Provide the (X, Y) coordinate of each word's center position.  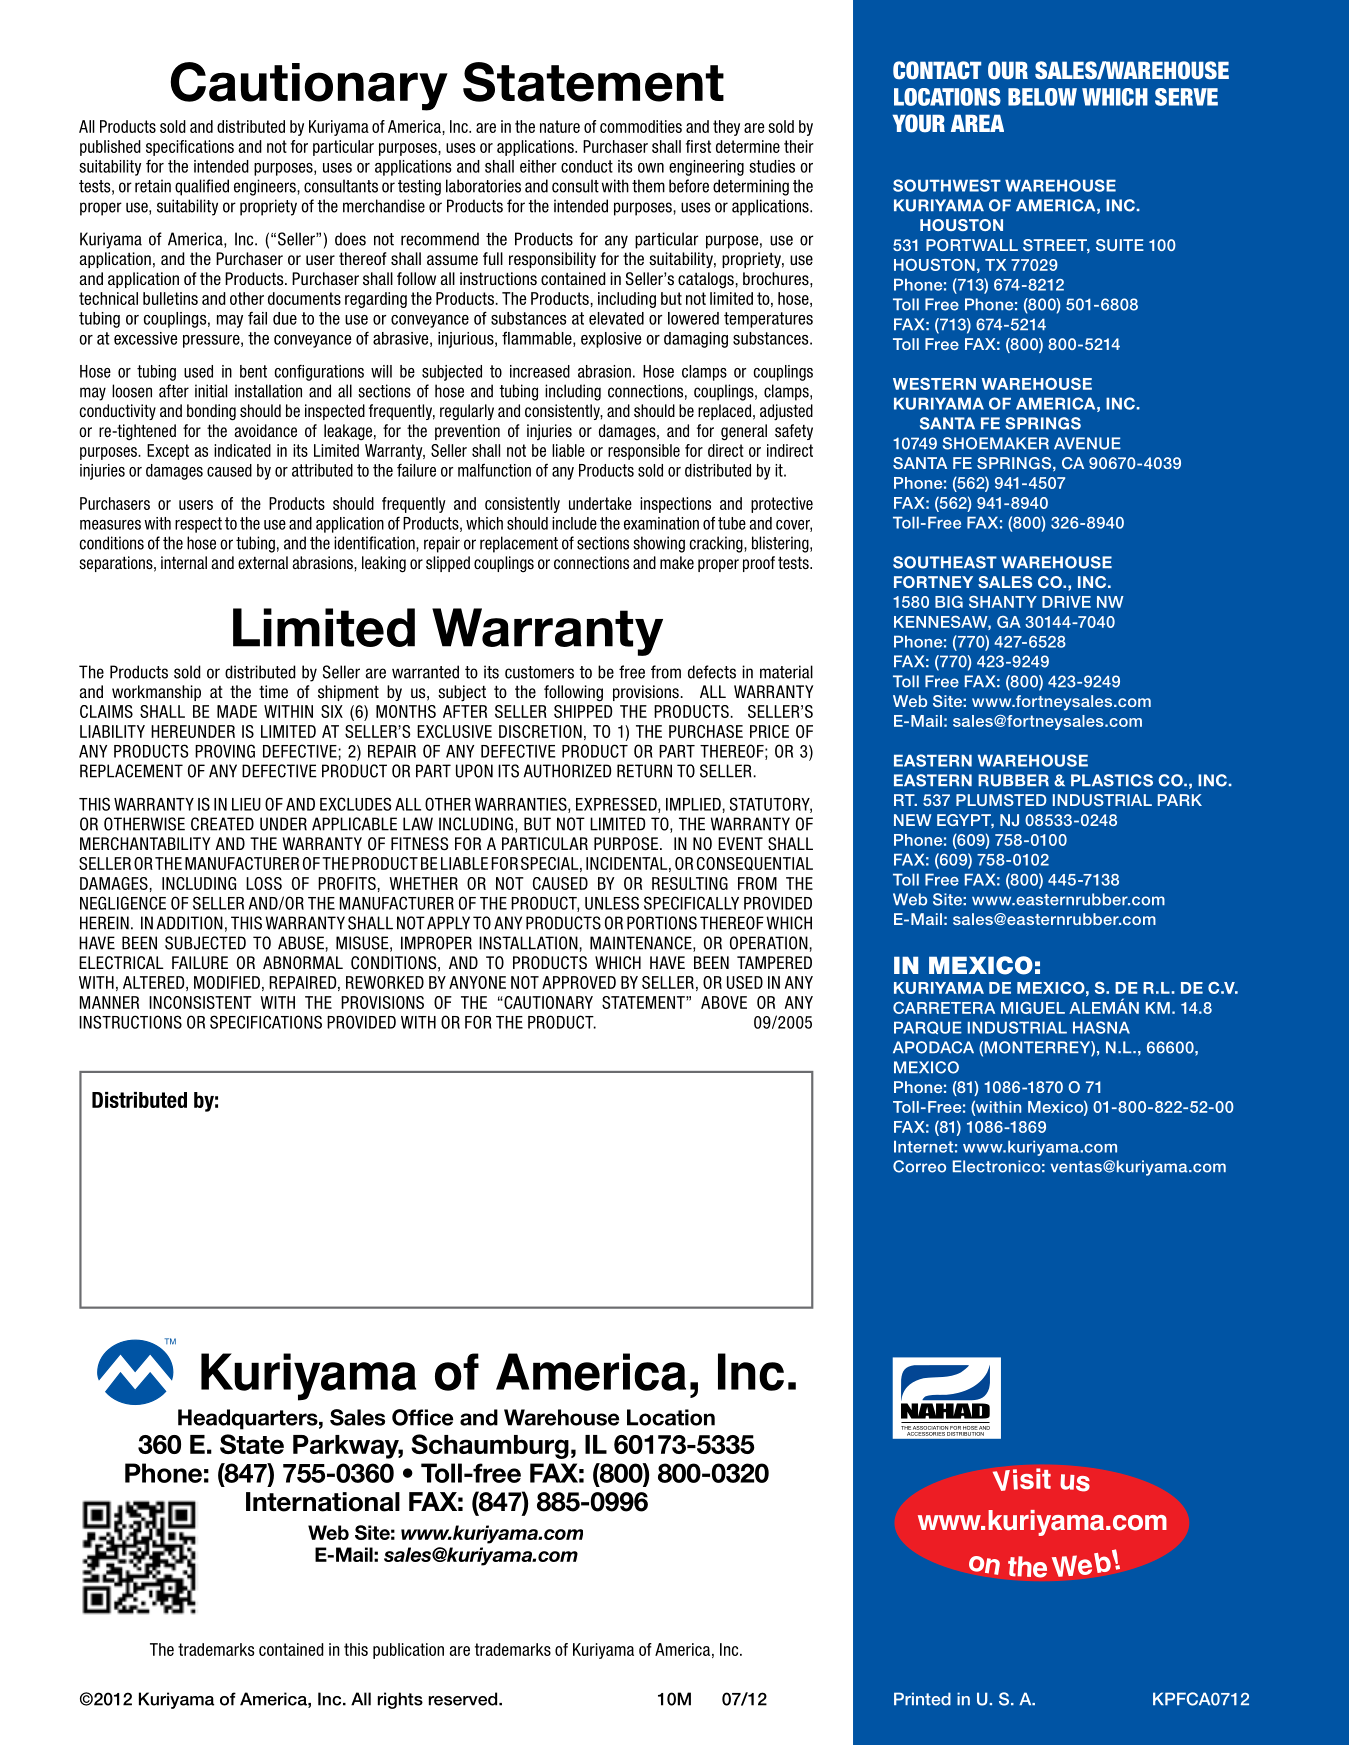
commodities (641, 126)
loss (264, 883)
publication (408, 1651)
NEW (913, 820)
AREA (977, 123)
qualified (202, 187)
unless (612, 903)
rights (400, 1700)
